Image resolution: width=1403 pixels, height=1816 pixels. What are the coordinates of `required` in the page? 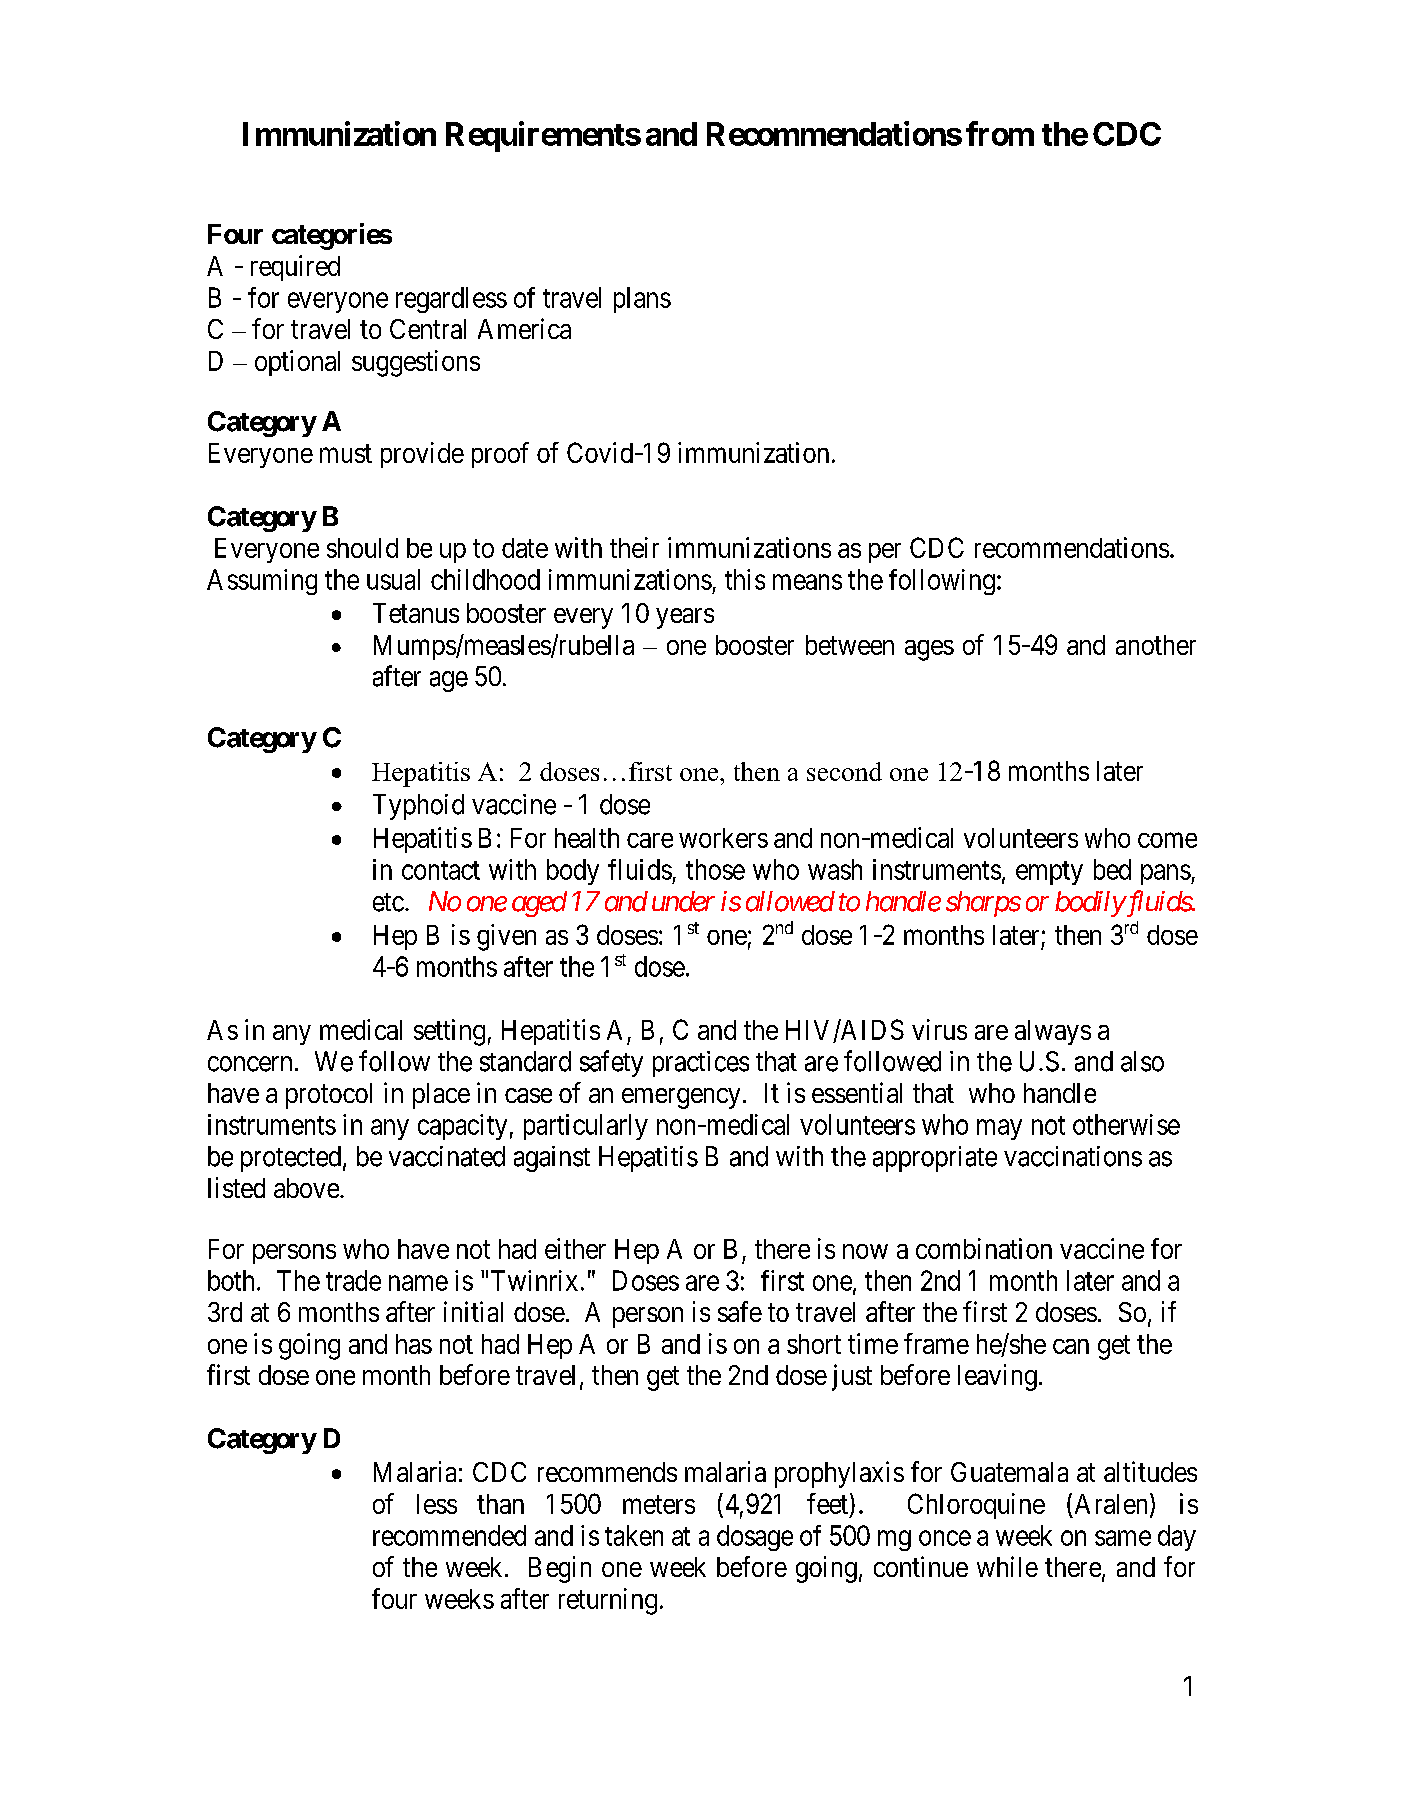 It's located at (295, 268).
